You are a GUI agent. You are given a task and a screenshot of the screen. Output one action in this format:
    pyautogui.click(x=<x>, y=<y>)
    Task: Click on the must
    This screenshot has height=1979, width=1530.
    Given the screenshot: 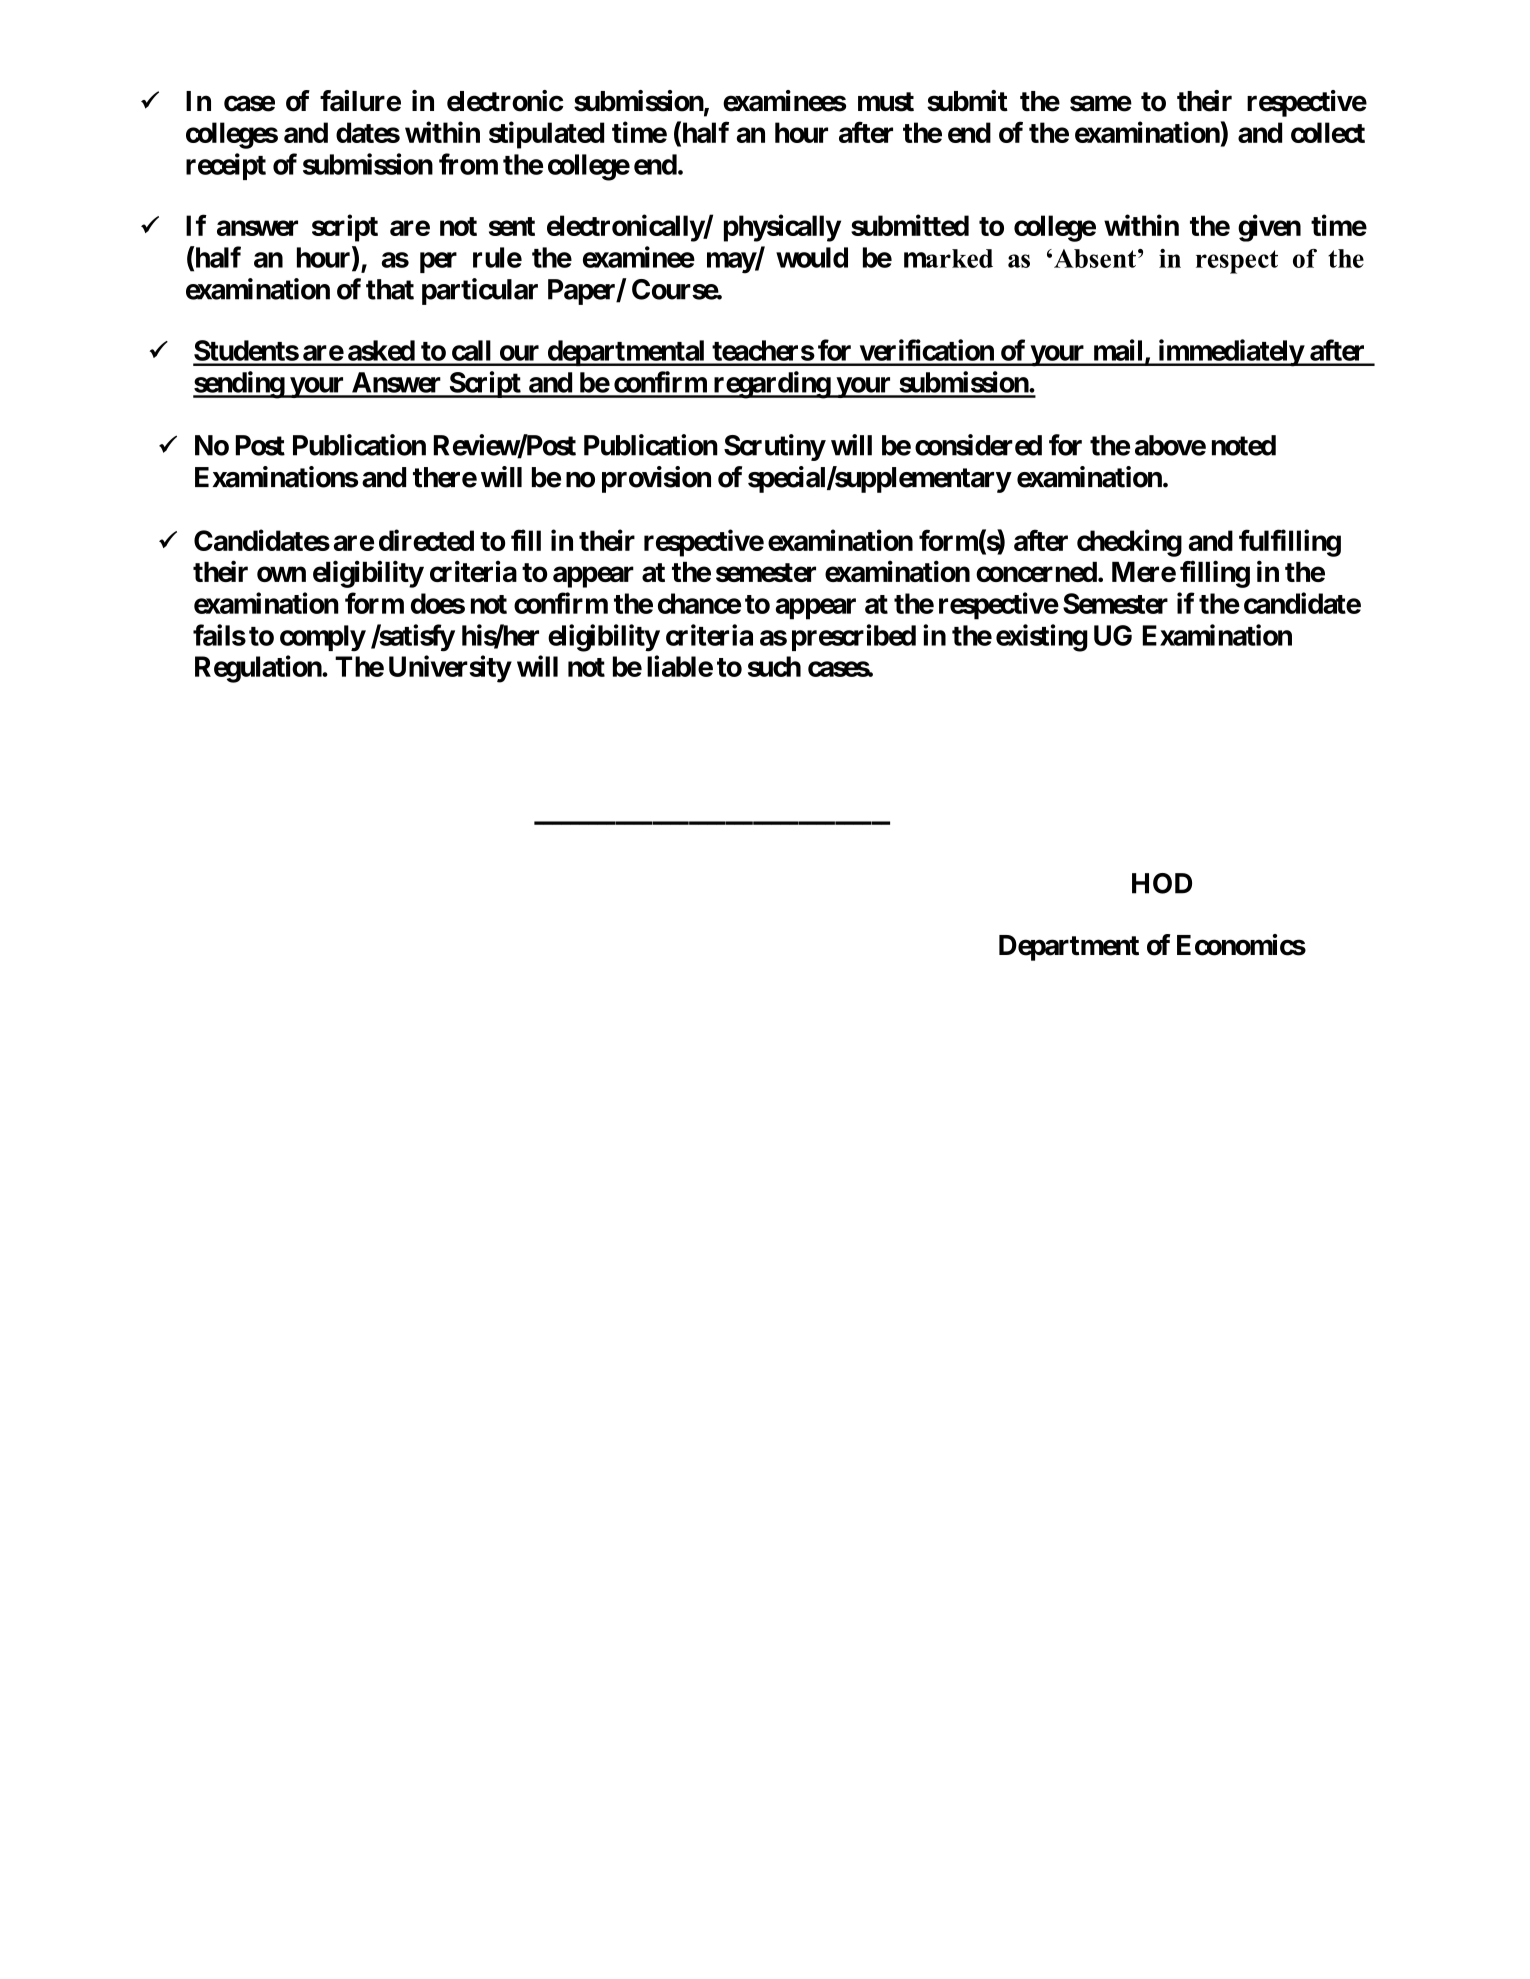 What is the action you would take?
    pyautogui.click(x=886, y=102)
